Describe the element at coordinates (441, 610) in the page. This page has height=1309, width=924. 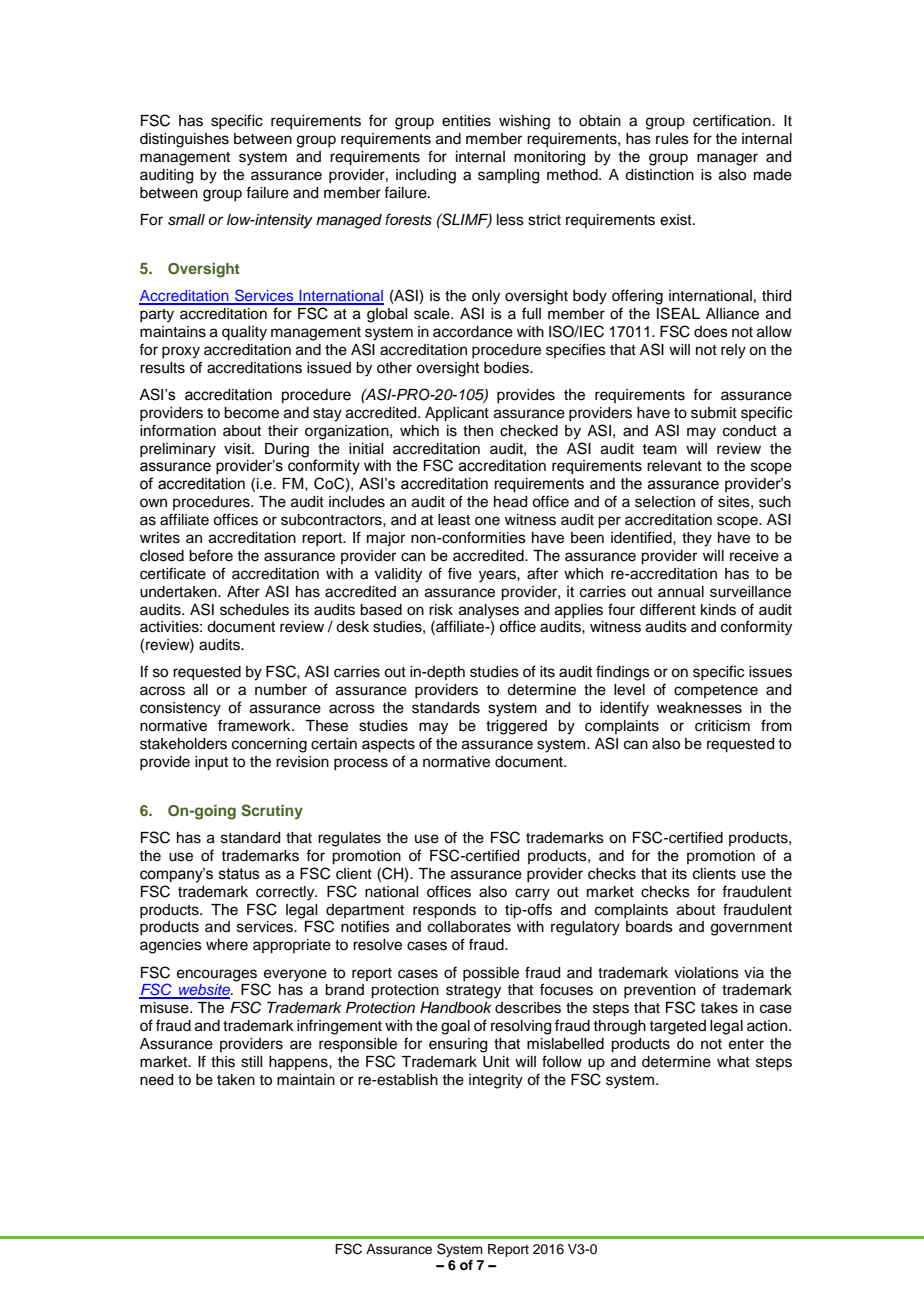
I see `risk` at that location.
